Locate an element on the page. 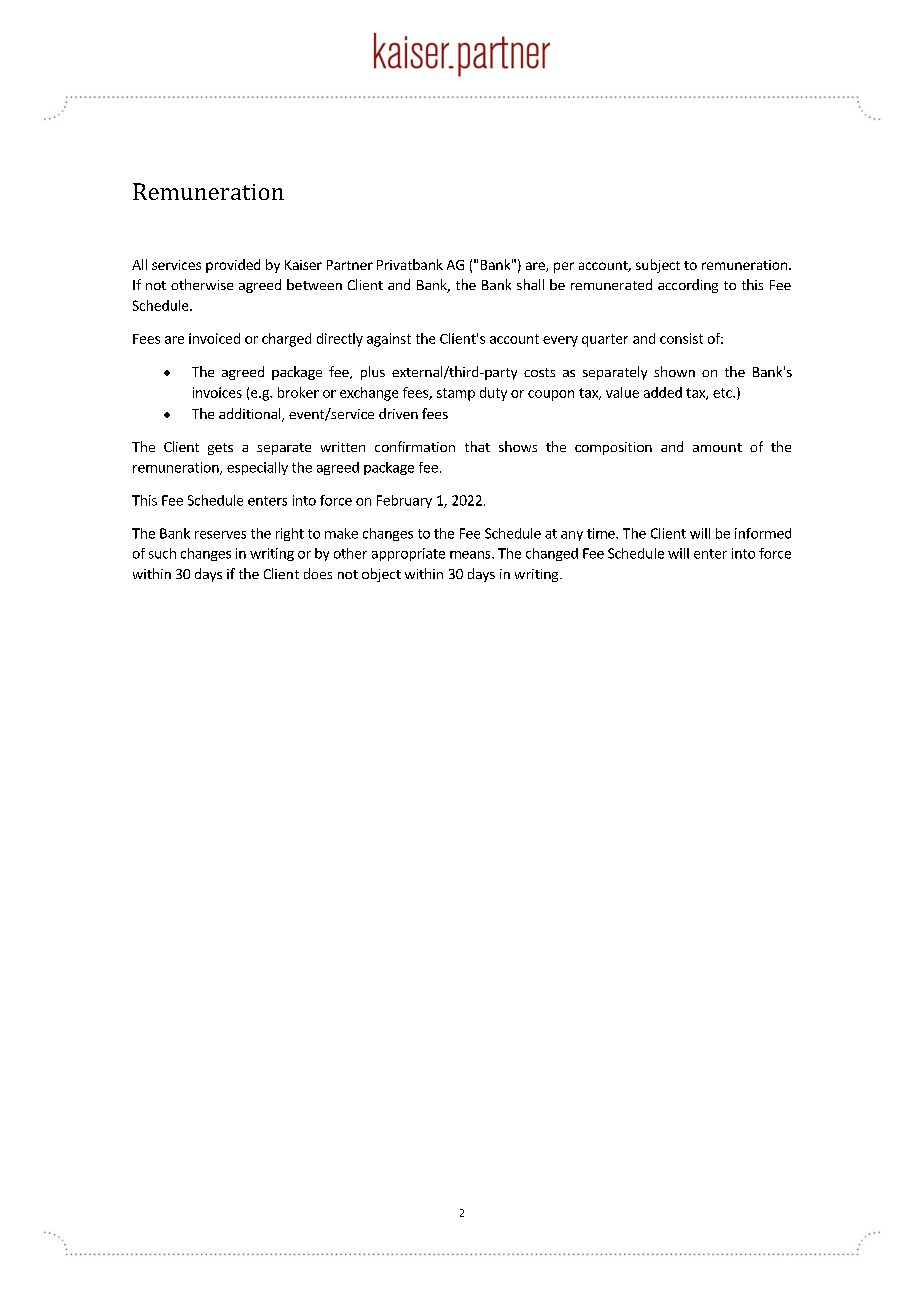  especially is located at coordinates (257, 468).
